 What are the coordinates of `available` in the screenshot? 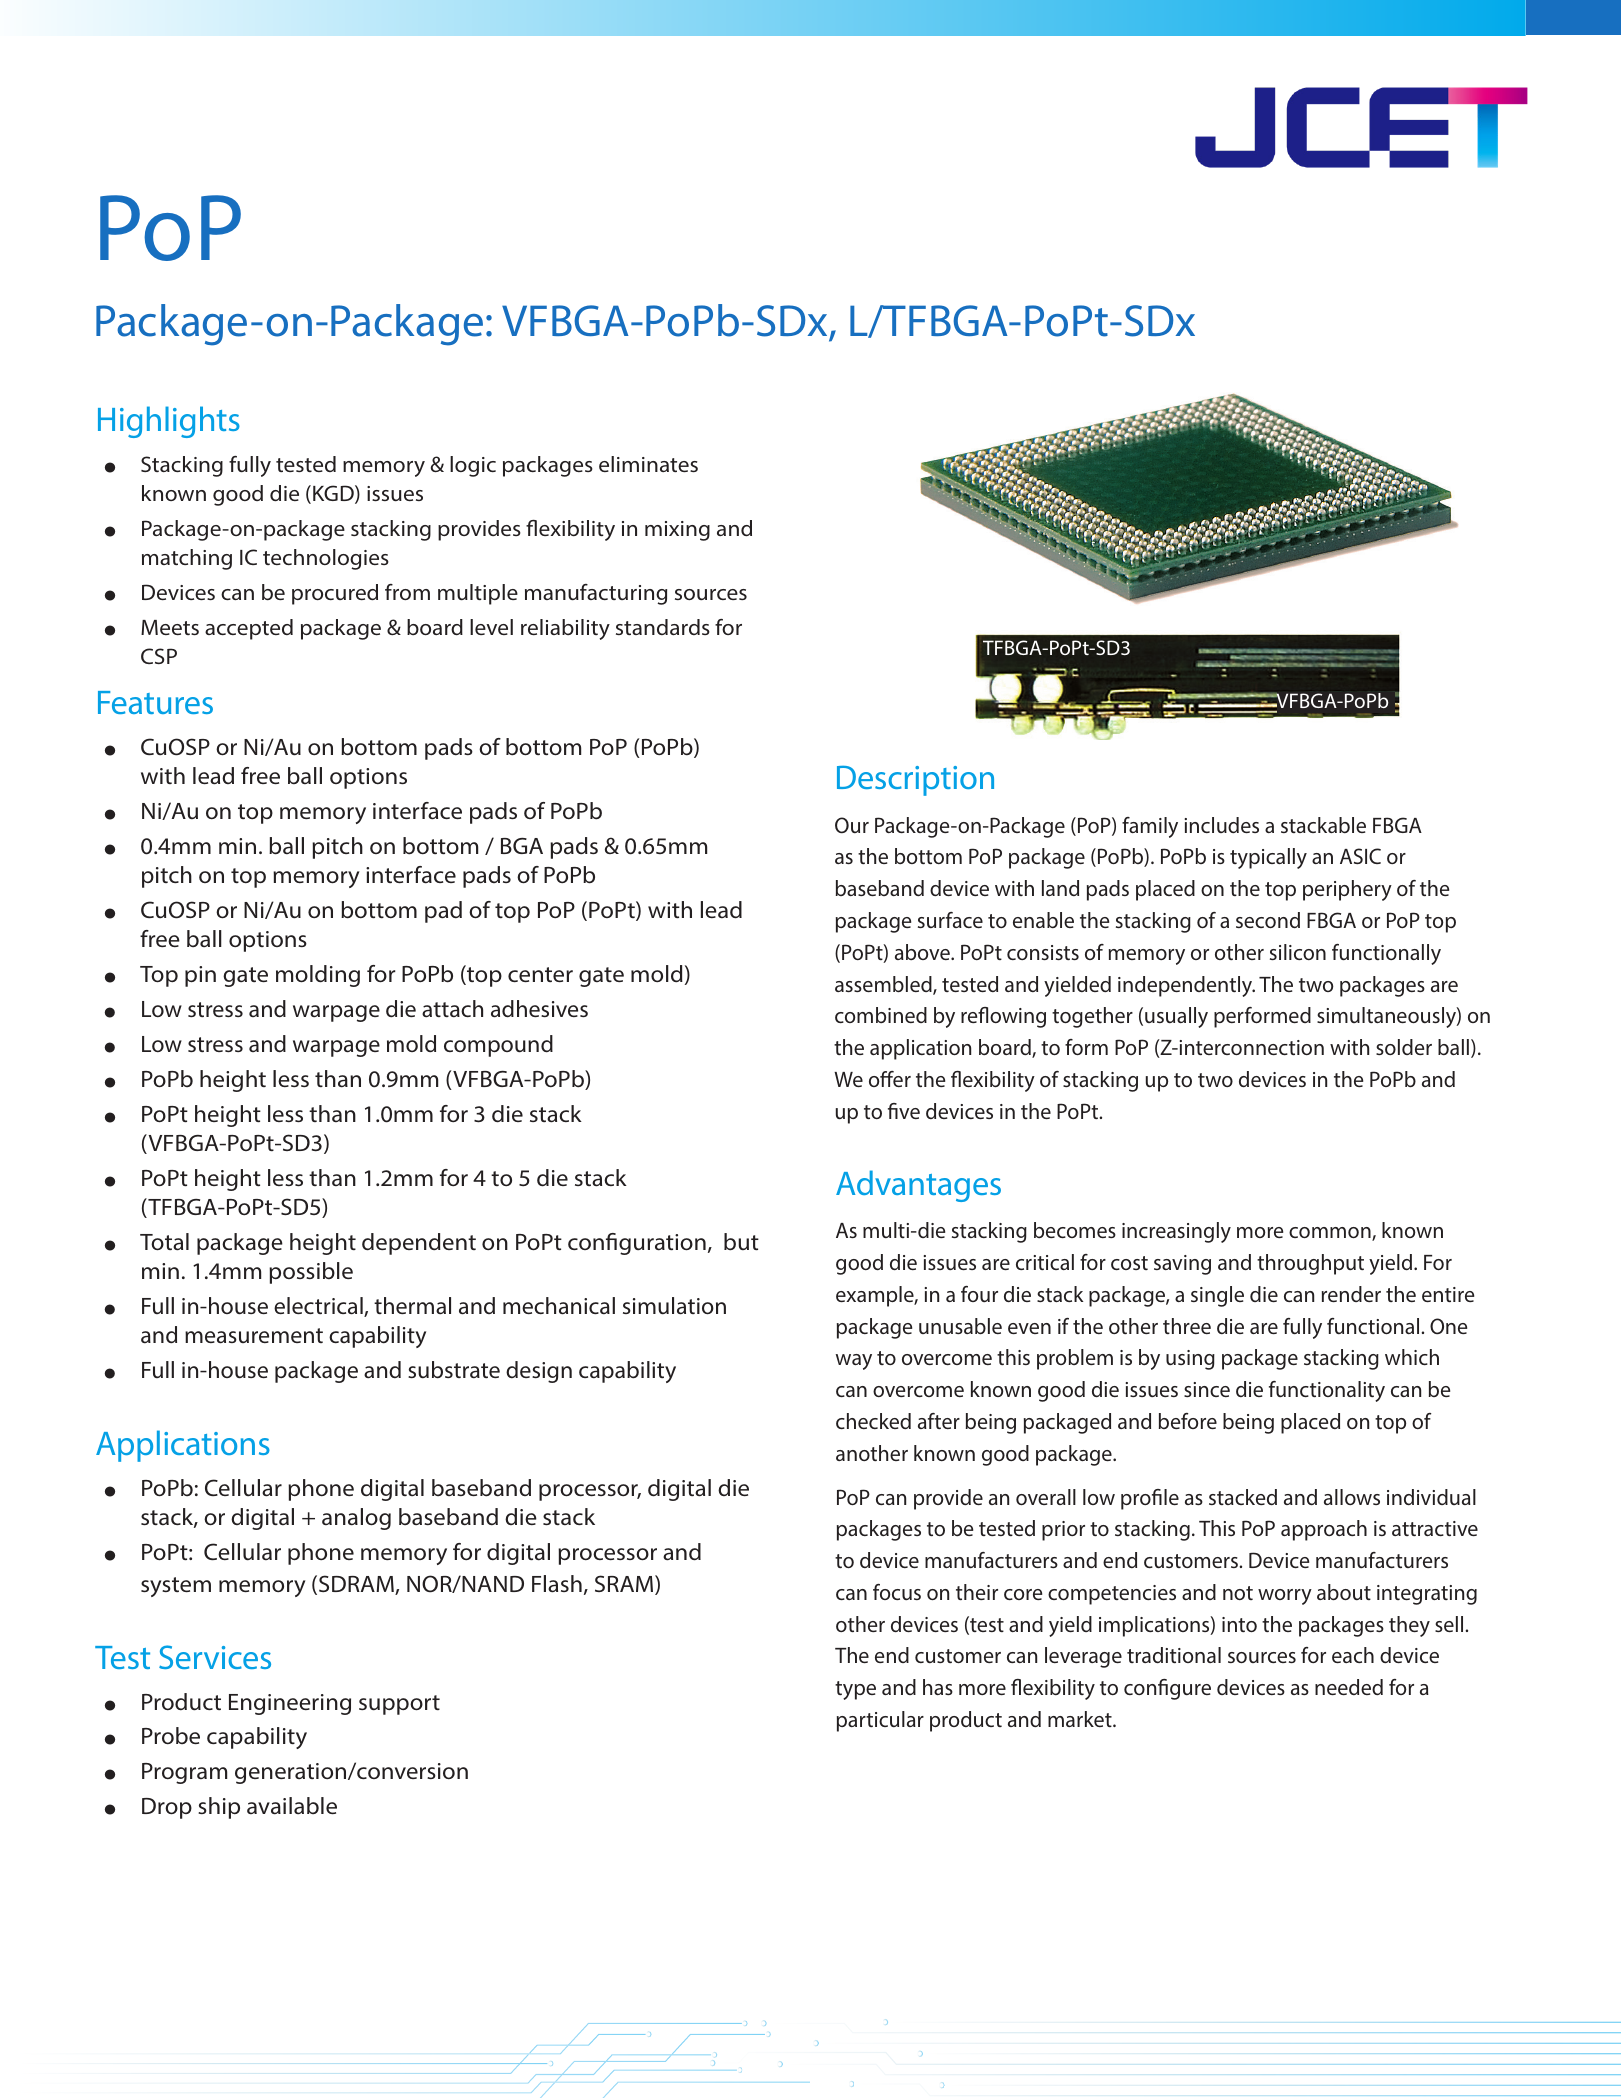 It's located at (292, 1806).
